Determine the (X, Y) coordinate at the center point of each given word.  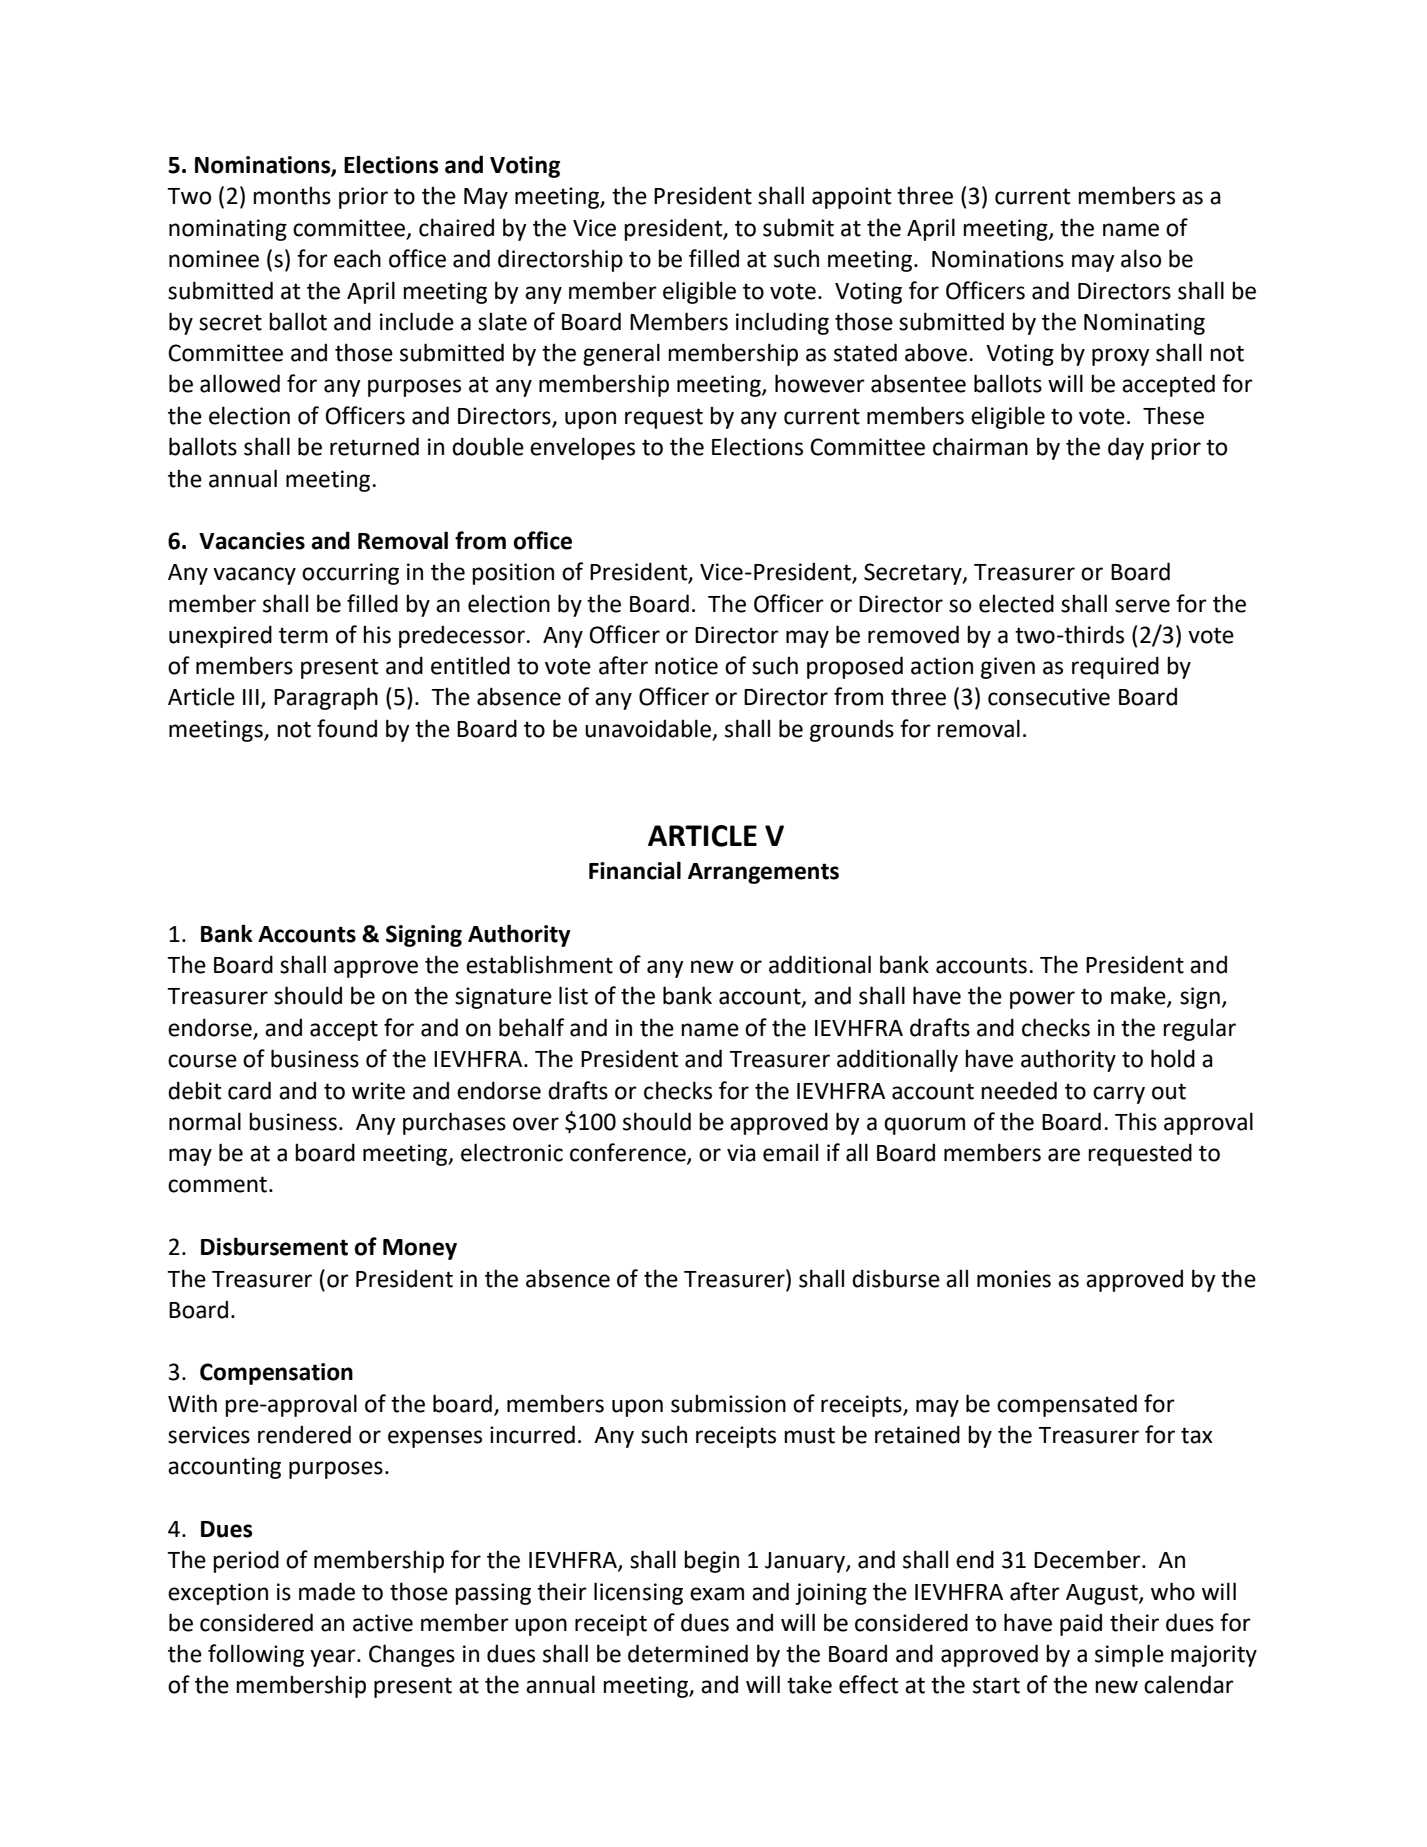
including (782, 323)
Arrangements (763, 873)
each (357, 258)
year (334, 1658)
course (202, 1061)
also (1141, 258)
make (1139, 996)
